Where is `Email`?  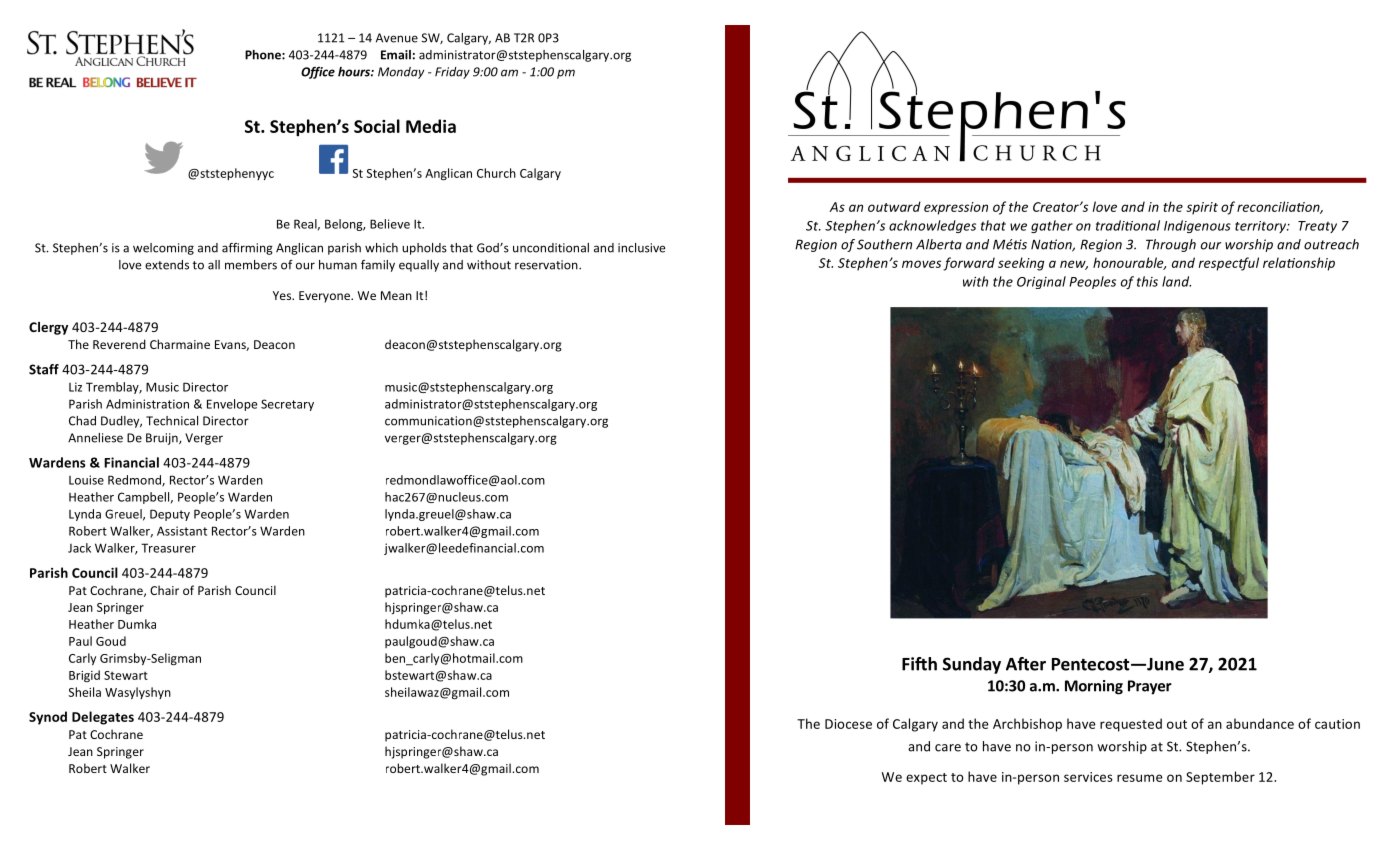
Email is located at coordinates (396, 55).
